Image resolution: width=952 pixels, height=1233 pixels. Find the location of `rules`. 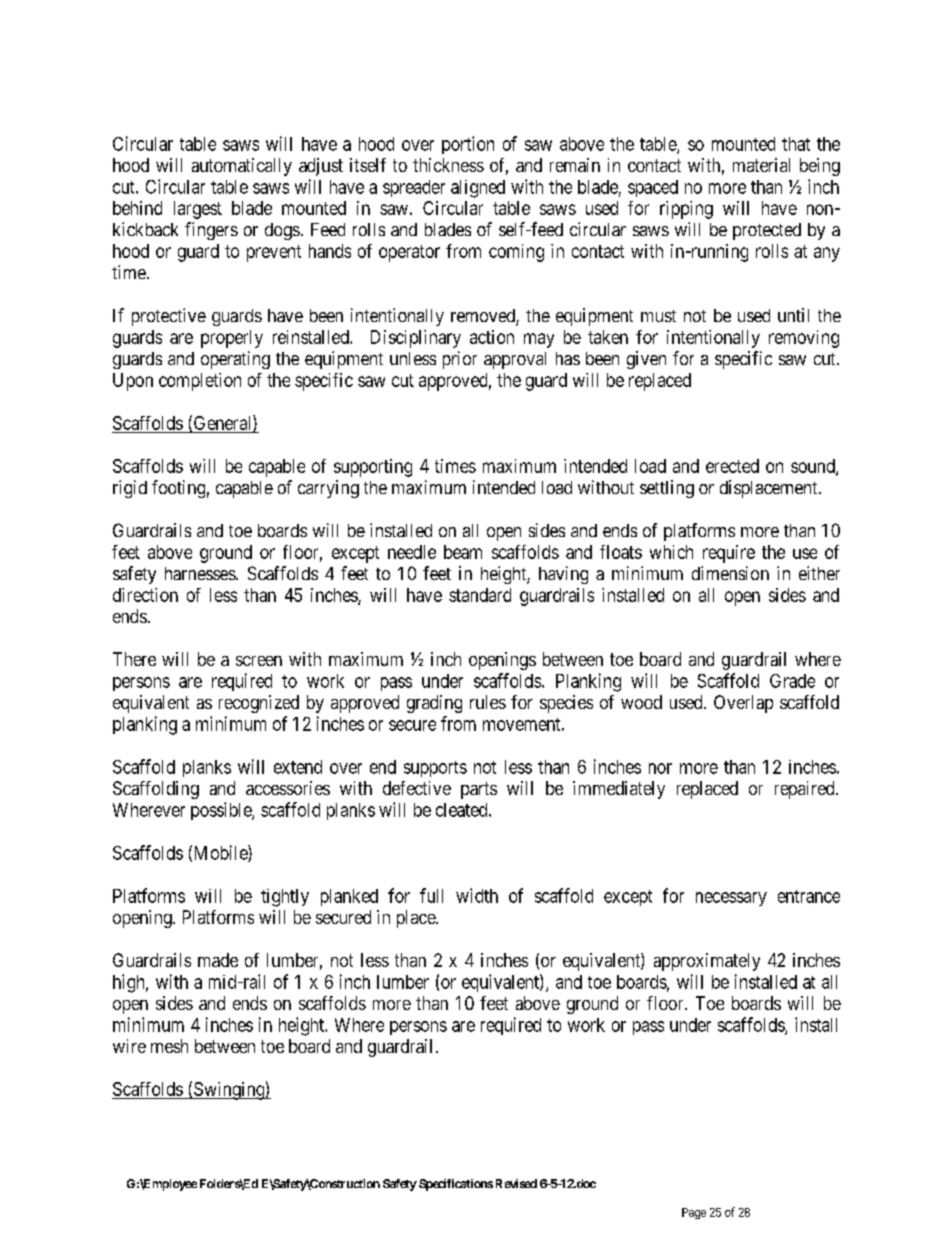

rules is located at coordinates (488, 702).
